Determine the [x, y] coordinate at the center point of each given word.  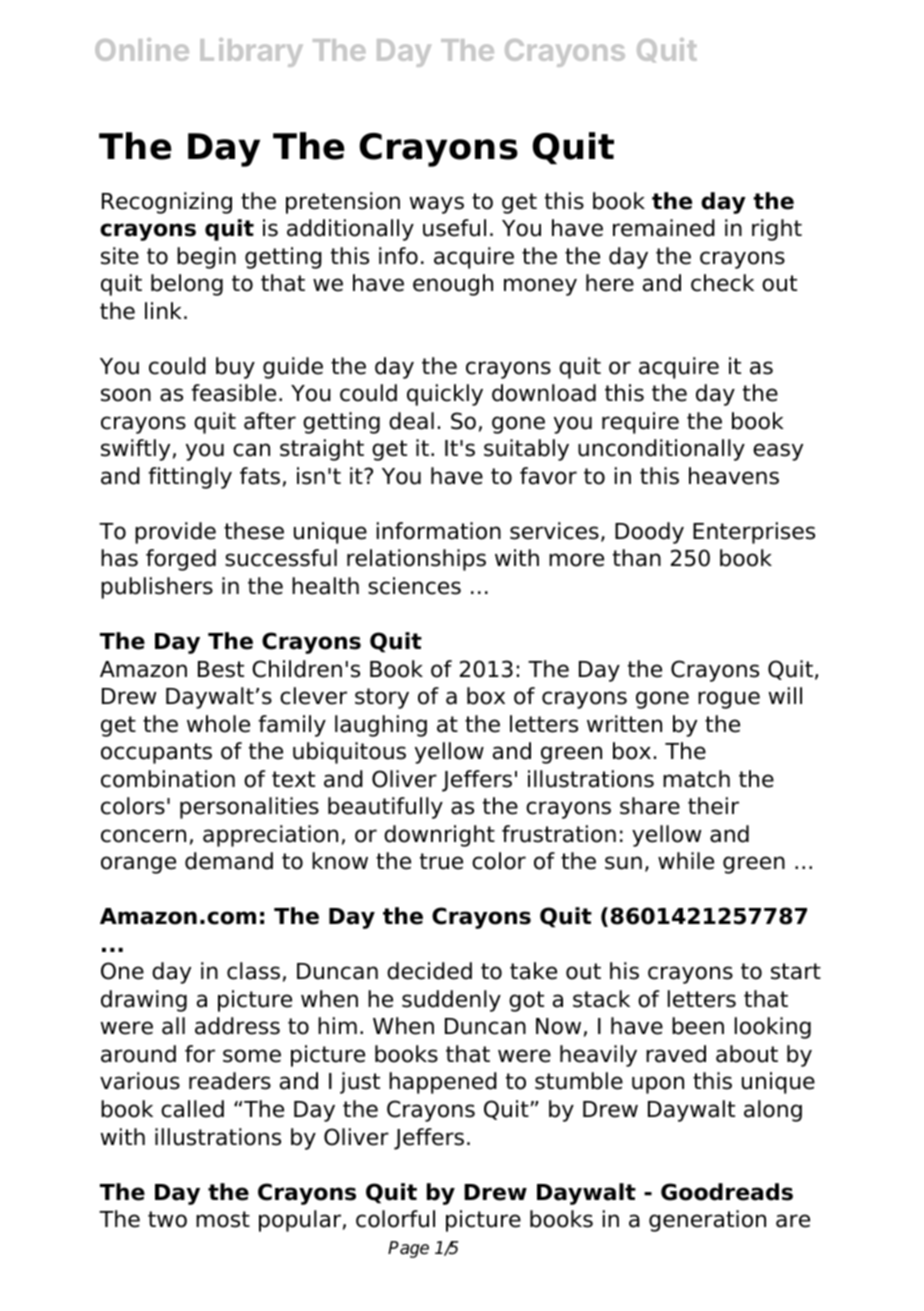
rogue [729, 700]
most [223, 1219]
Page [408, 1249]
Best [221, 669]
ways [437, 205]
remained [664, 228]
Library [251, 52]
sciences [414, 586]
